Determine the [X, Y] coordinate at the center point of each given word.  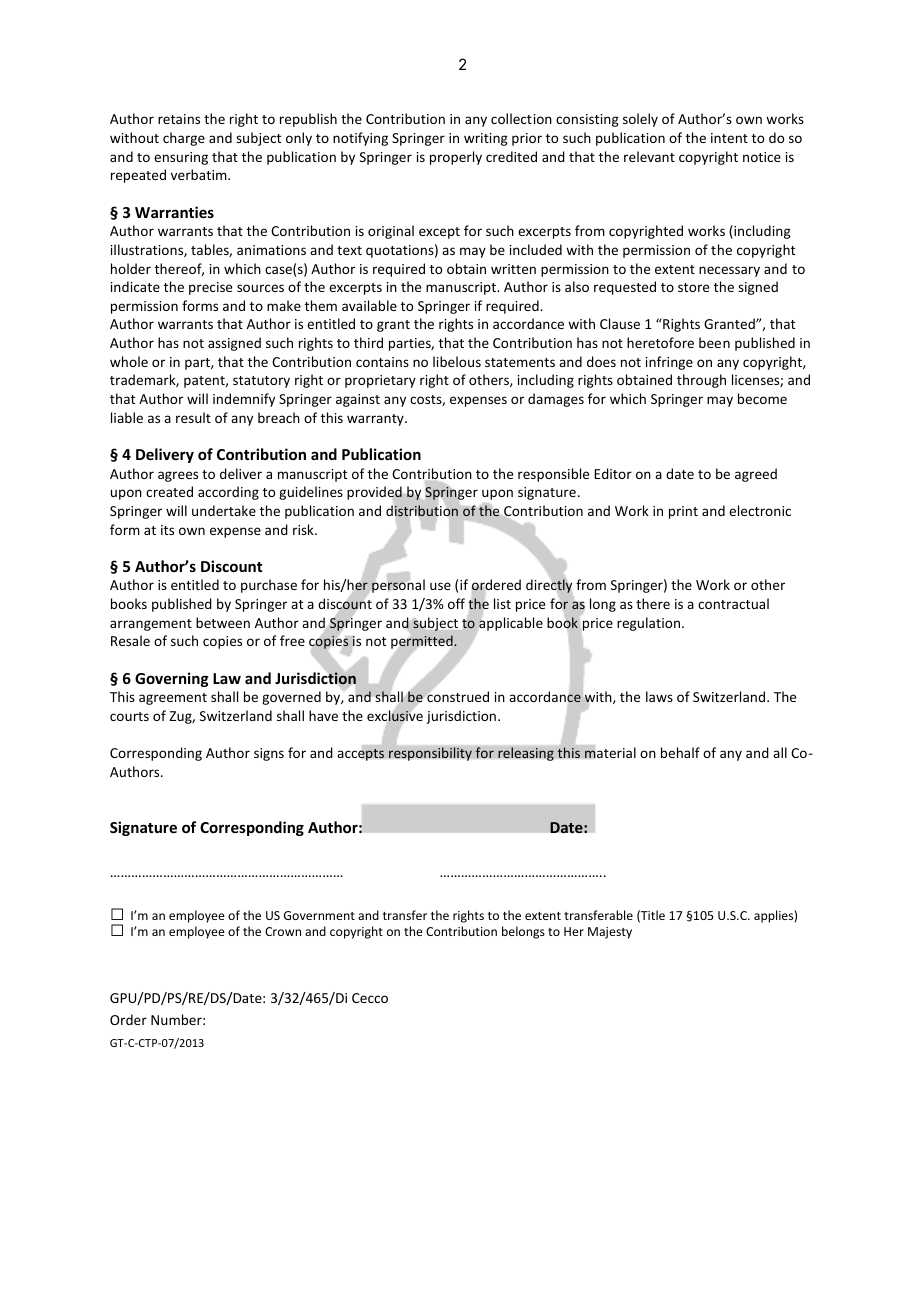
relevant [649, 156]
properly [456, 158]
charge [184, 139]
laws [659, 696]
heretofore [660, 342]
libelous [457, 361]
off [456, 603]
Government [319, 915]
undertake [224, 510]
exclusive [395, 716]
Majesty [610, 933]
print [683, 512]
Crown [283, 931]
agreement [173, 699]
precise [210, 288]
